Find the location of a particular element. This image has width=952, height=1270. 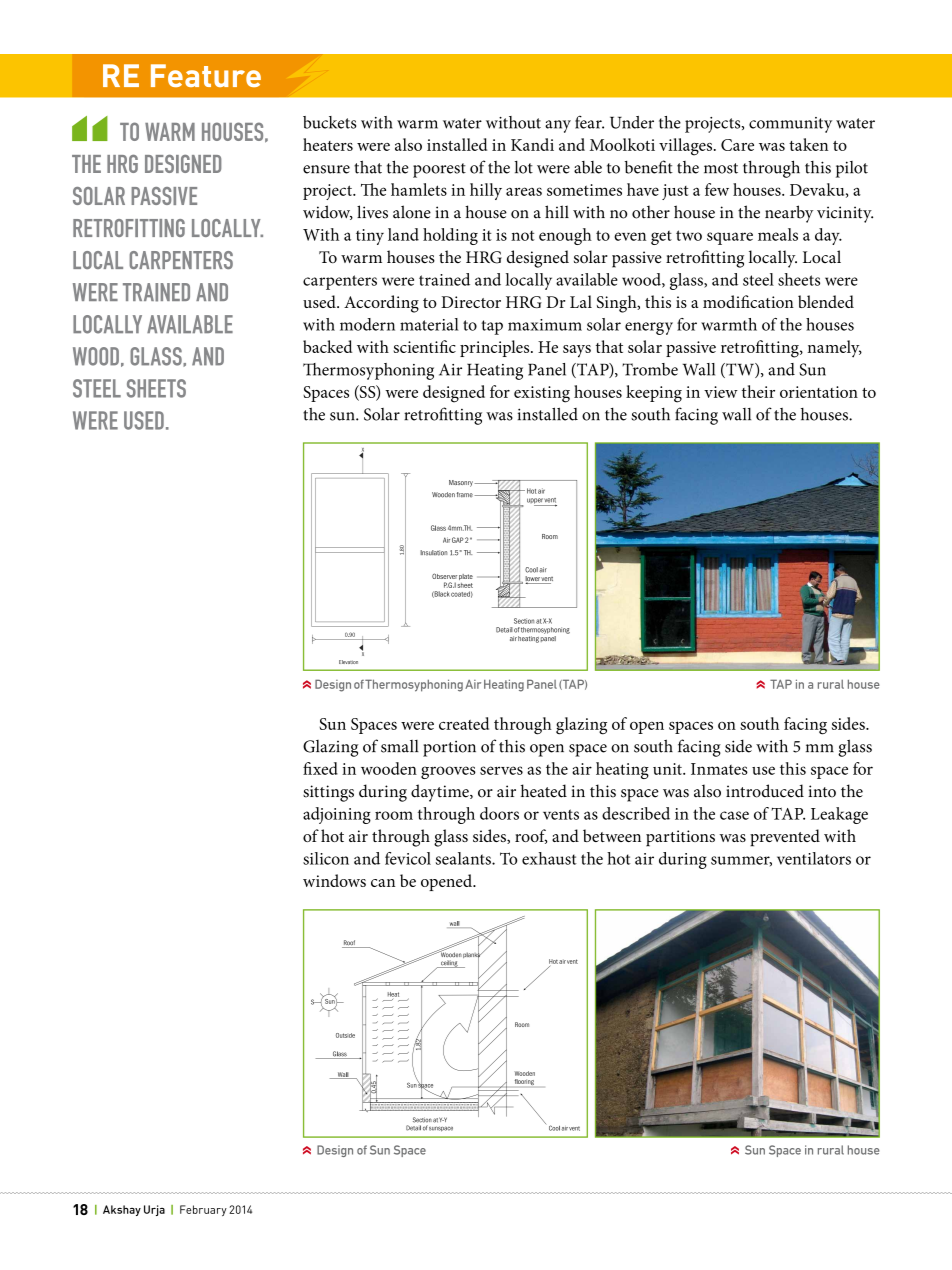

principles is located at coordinates (496, 348).
